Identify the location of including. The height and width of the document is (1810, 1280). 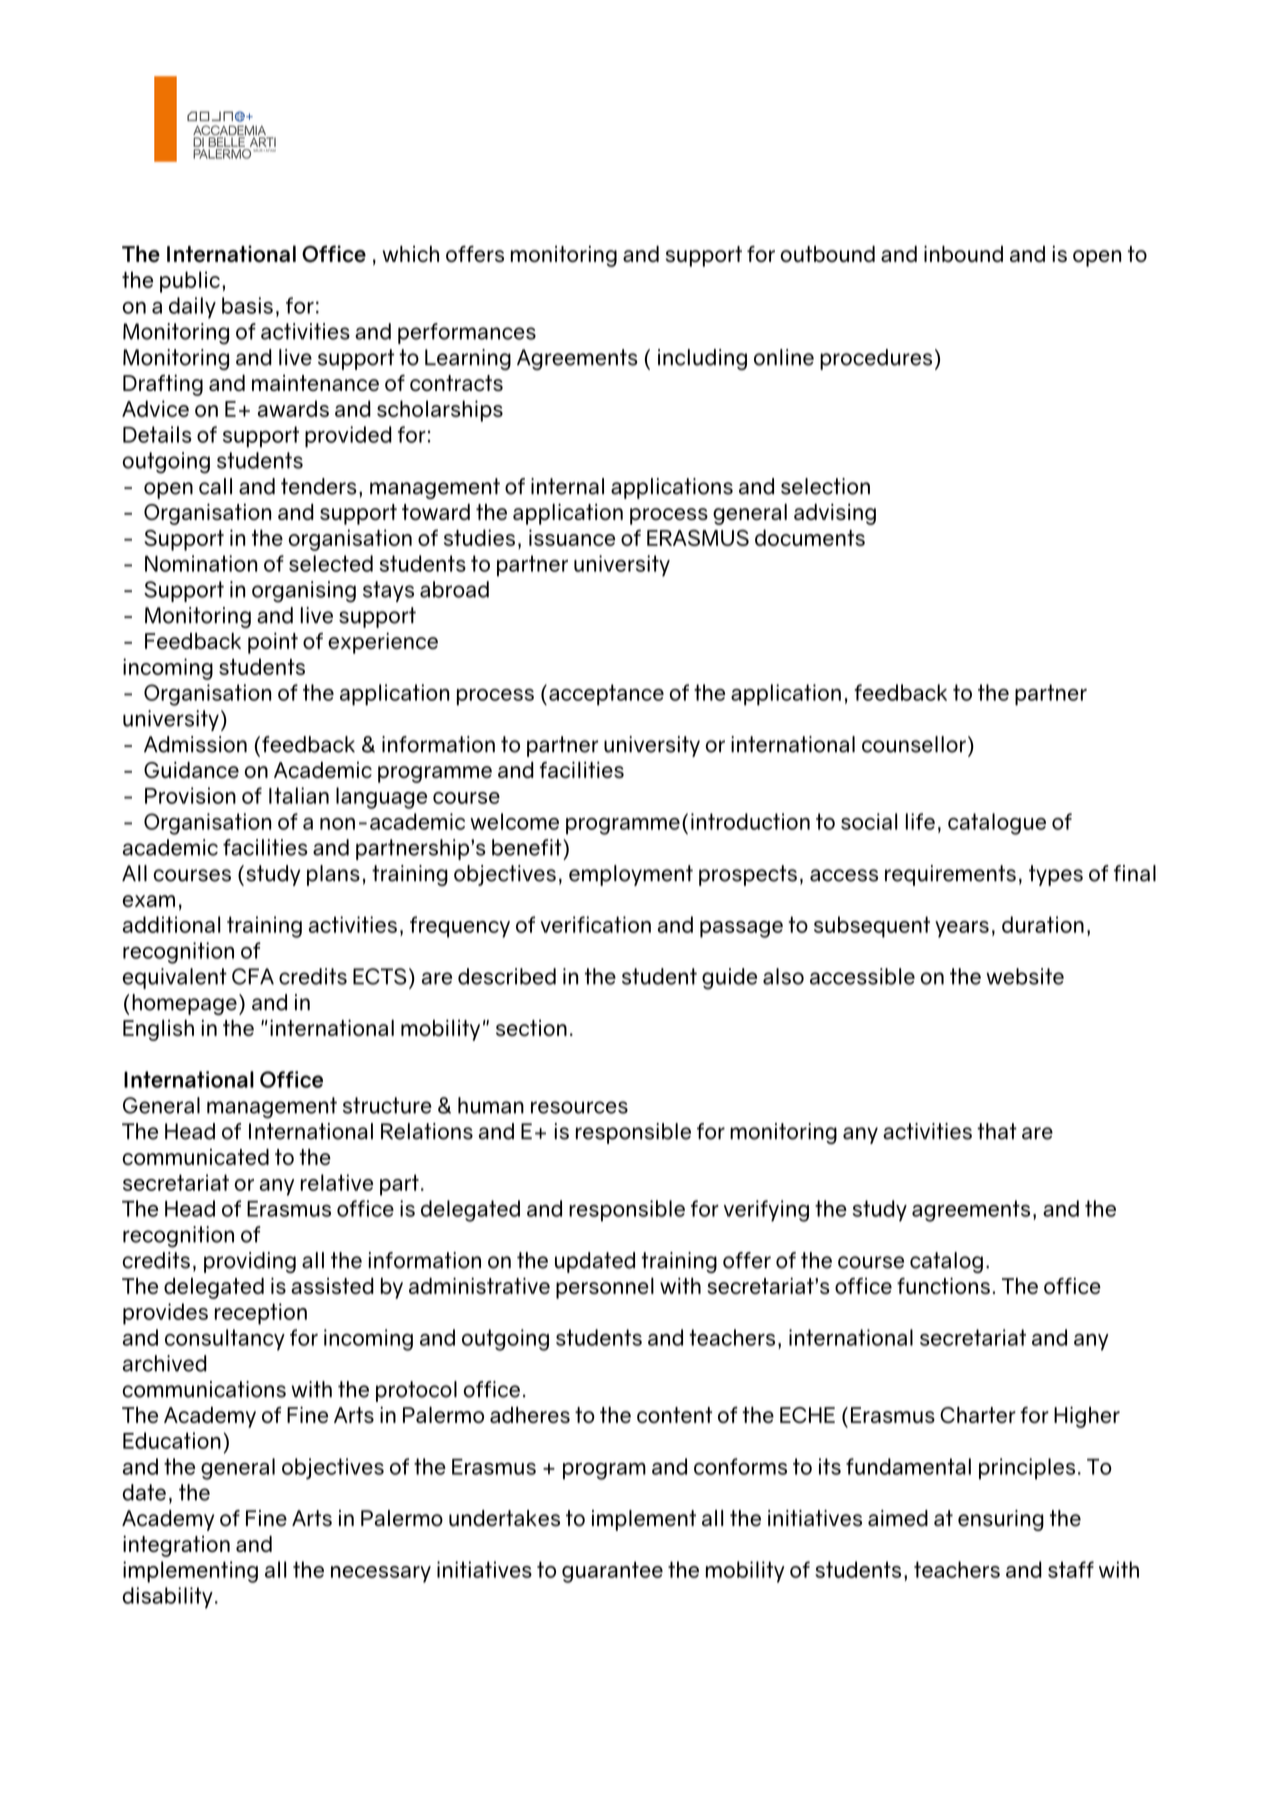
(702, 359).
